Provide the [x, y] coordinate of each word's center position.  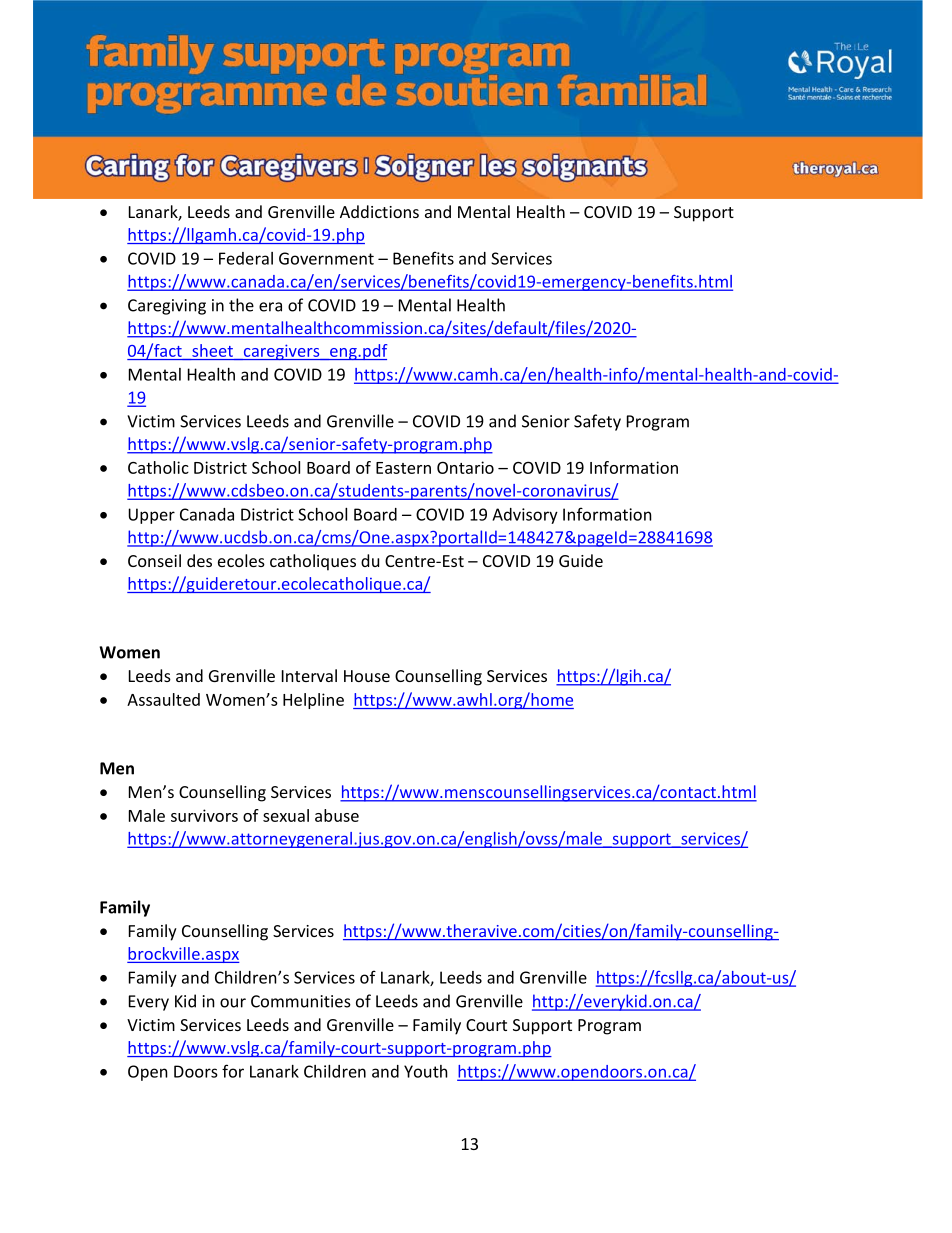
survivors [204, 815]
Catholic [158, 467]
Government [326, 258]
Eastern [403, 468]
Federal [246, 258]
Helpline [313, 701]
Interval [309, 675]
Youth [426, 1071]
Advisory [525, 516]
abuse [337, 815]
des [199, 560]
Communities [301, 1001]
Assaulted [163, 699]
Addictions [379, 211]
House [367, 676]
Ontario [465, 467]
